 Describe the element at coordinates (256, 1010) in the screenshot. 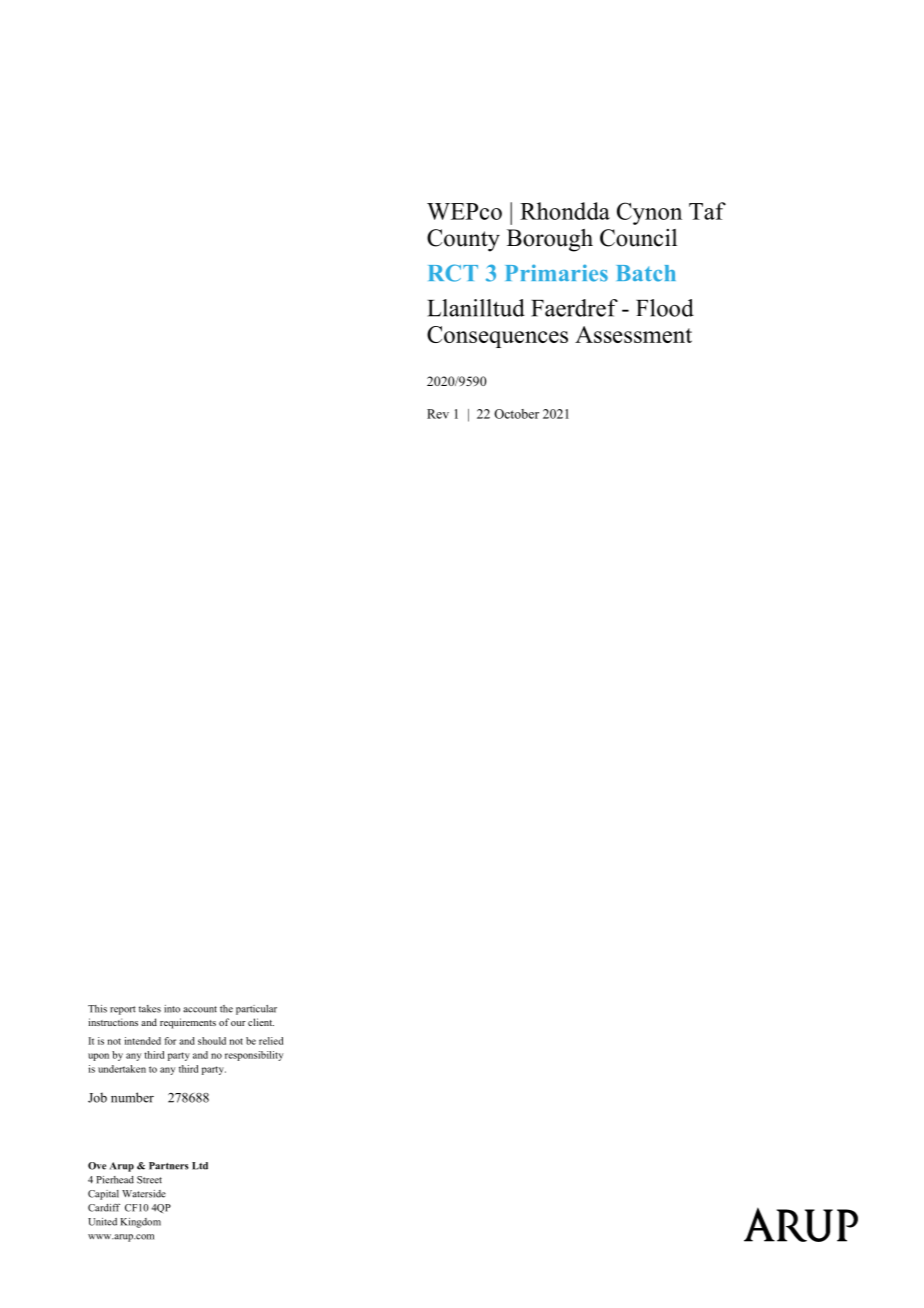

I see `particular` at that location.
